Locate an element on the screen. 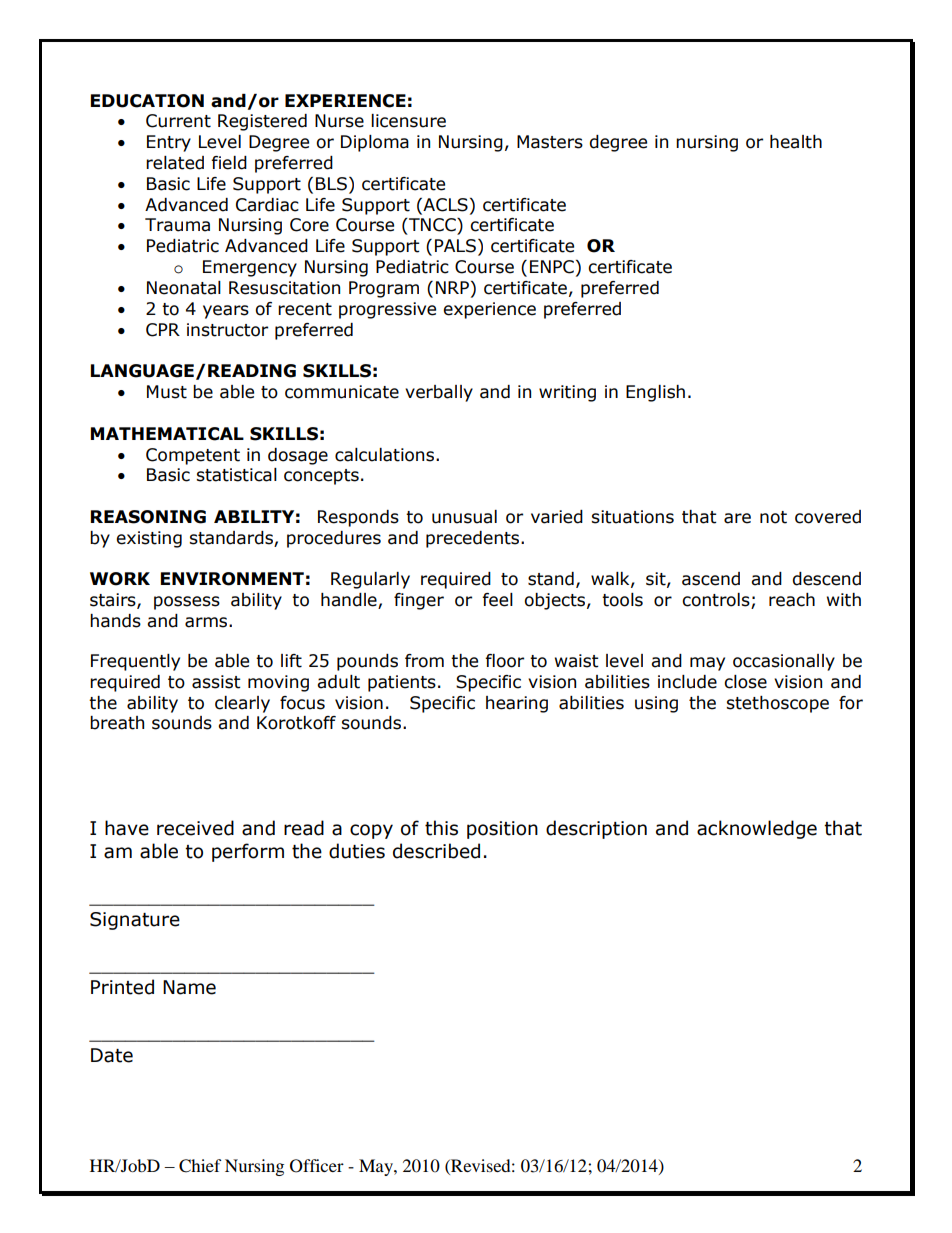 This screenshot has width=952, height=1233. Chief is located at coordinates (200, 1166).
